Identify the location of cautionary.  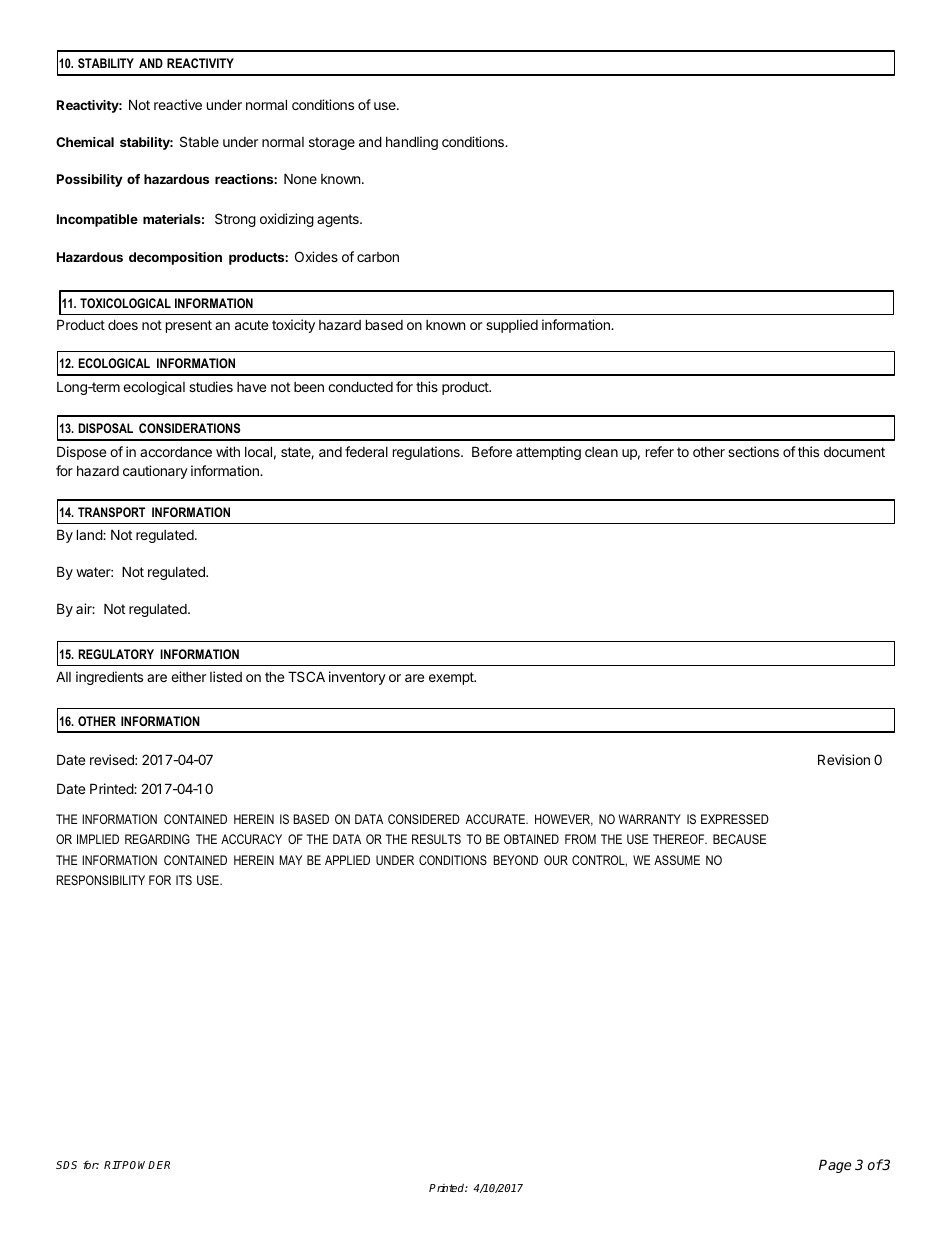
(155, 472).
